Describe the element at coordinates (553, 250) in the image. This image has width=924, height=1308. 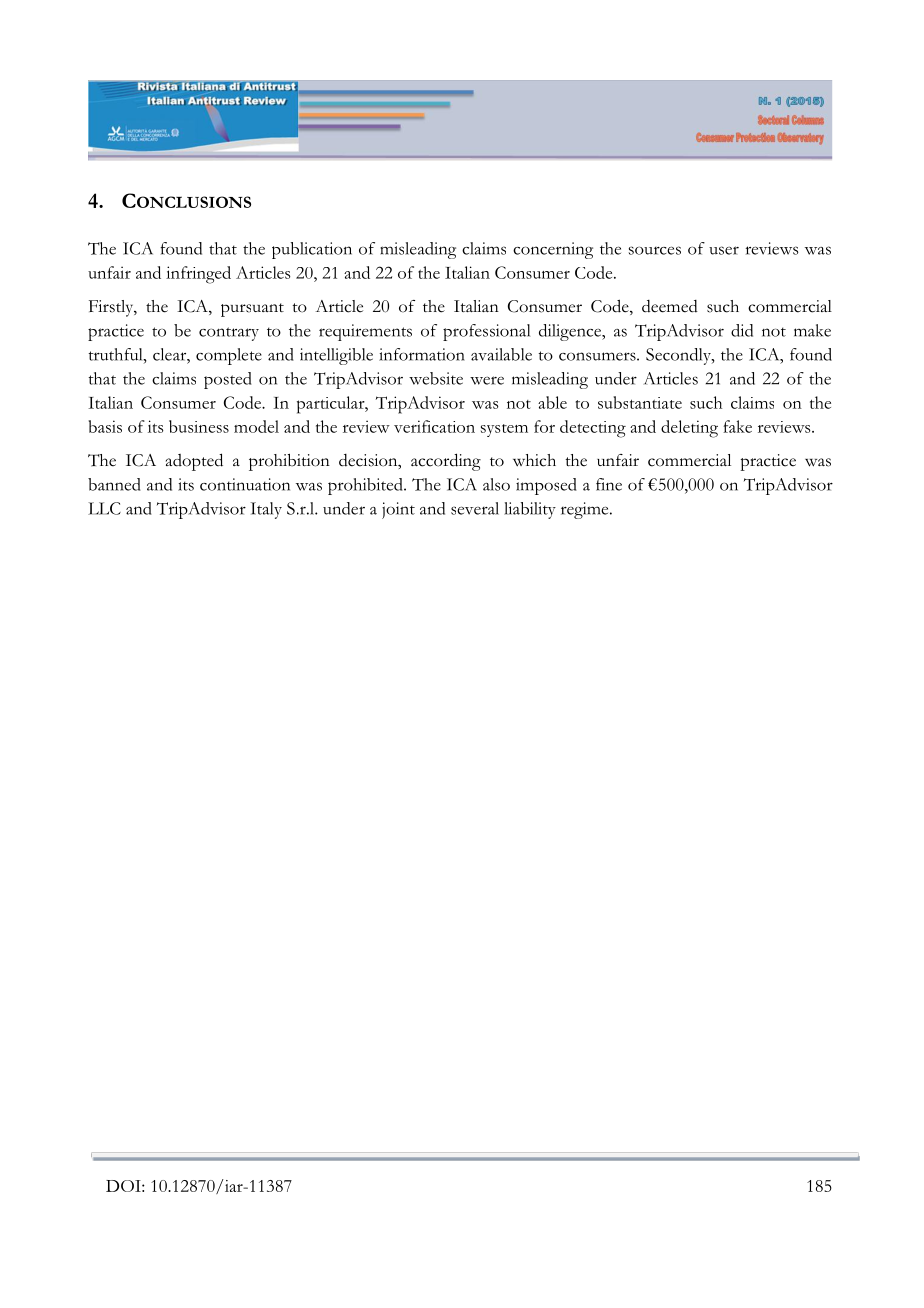
I see `concerning` at that location.
